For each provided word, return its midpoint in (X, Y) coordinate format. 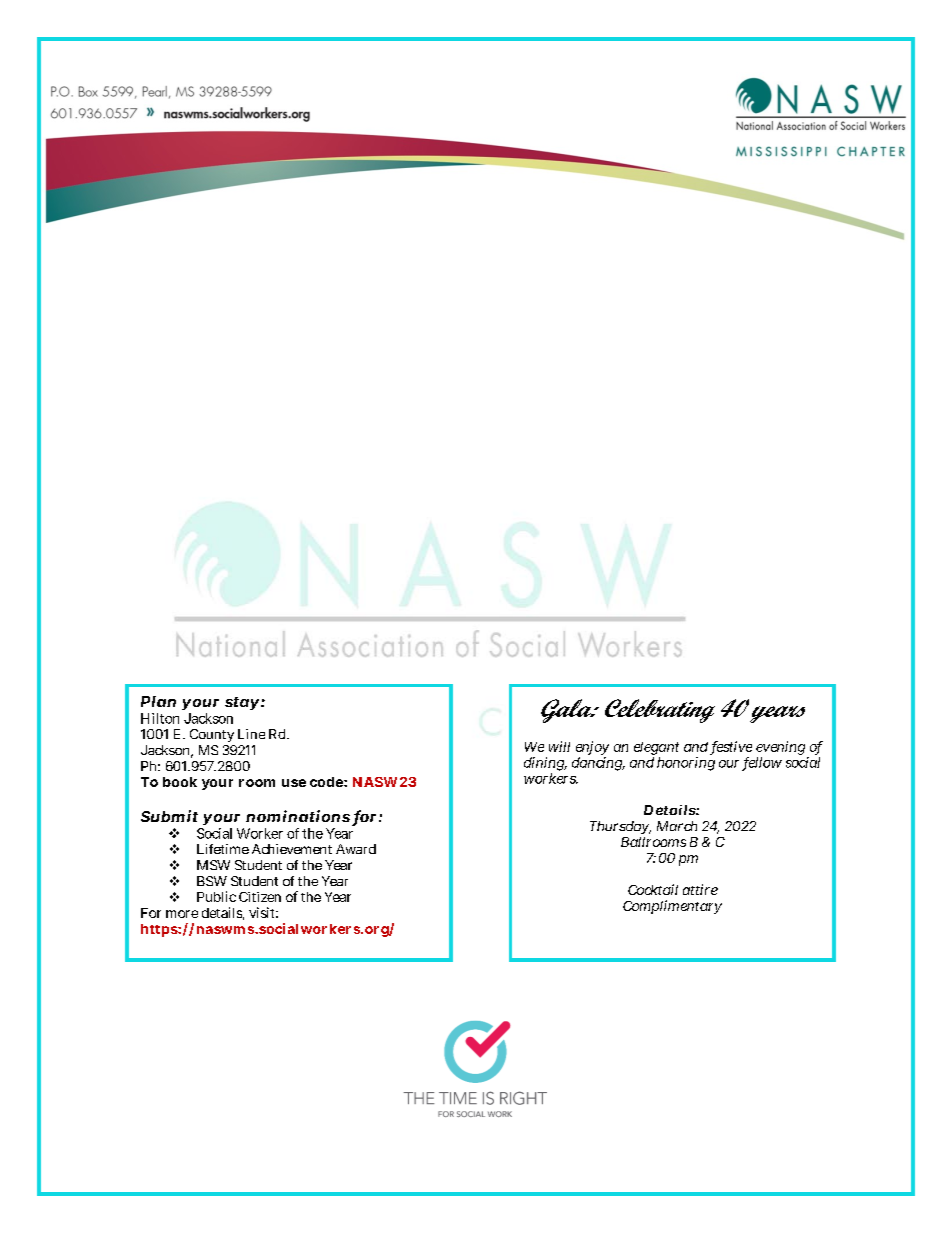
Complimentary (672, 907)
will (559, 746)
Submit (169, 816)
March (677, 826)
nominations (298, 816)
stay (243, 703)
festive (732, 747)
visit (263, 912)
